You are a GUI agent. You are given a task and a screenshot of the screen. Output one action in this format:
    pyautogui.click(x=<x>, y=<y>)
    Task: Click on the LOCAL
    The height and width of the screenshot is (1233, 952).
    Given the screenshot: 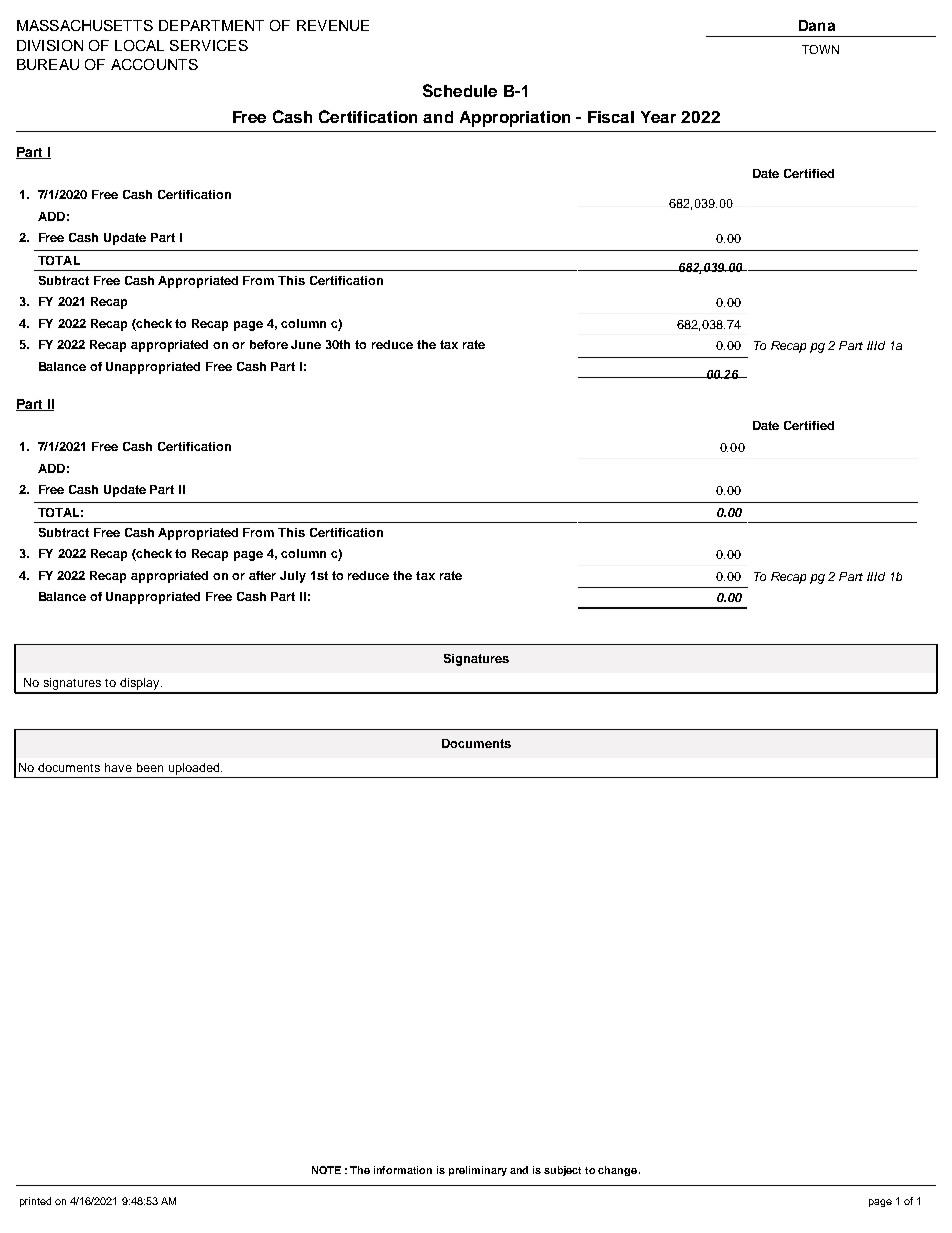 What is the action you would take?
    pyautogui.click(x=139, y=45)
